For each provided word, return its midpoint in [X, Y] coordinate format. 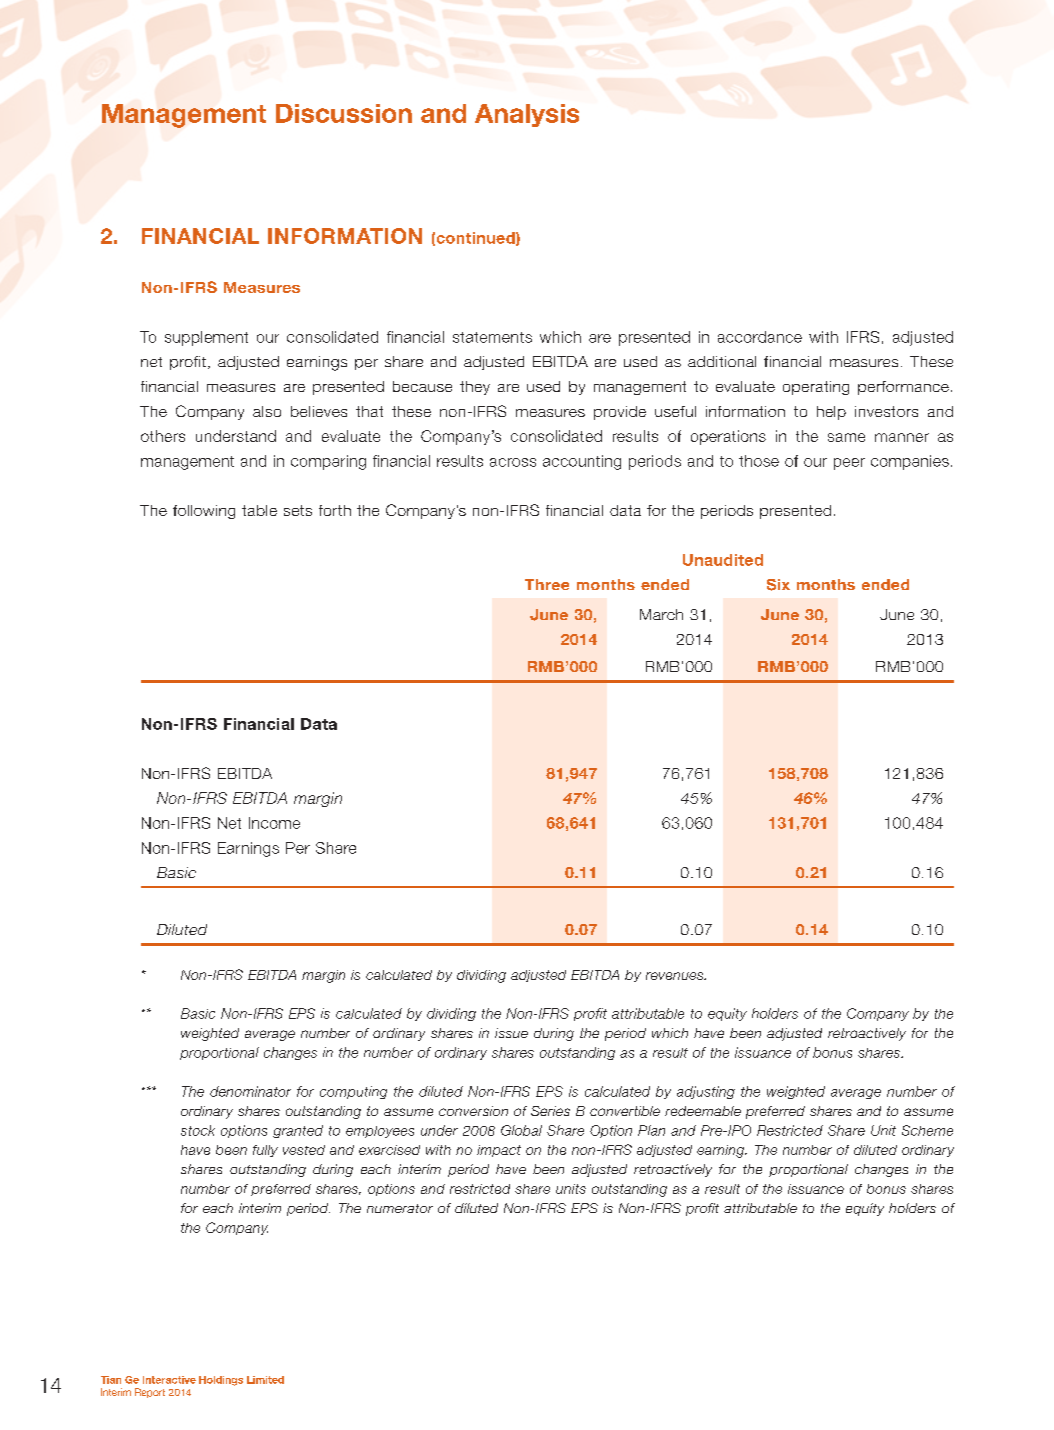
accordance [760, 337]
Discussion [344, 113]
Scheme [927, 1130]
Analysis [527, 115]
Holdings [221, 1381]
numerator [400, 1208]
